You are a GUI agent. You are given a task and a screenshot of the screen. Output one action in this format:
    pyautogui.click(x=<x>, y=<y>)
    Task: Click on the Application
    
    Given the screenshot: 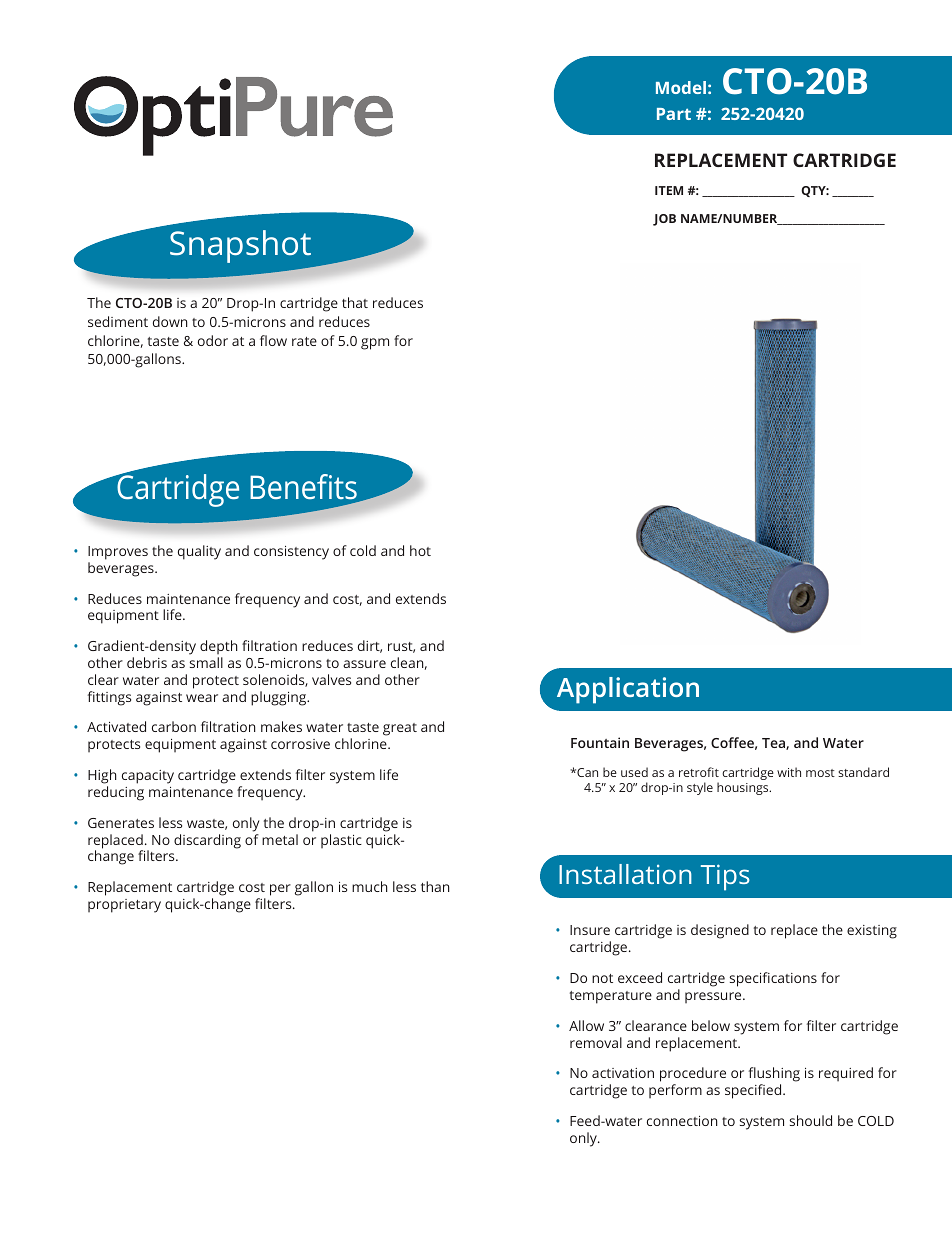 What is the action you would take?
    pyautogui.click(x=628, y=690)
